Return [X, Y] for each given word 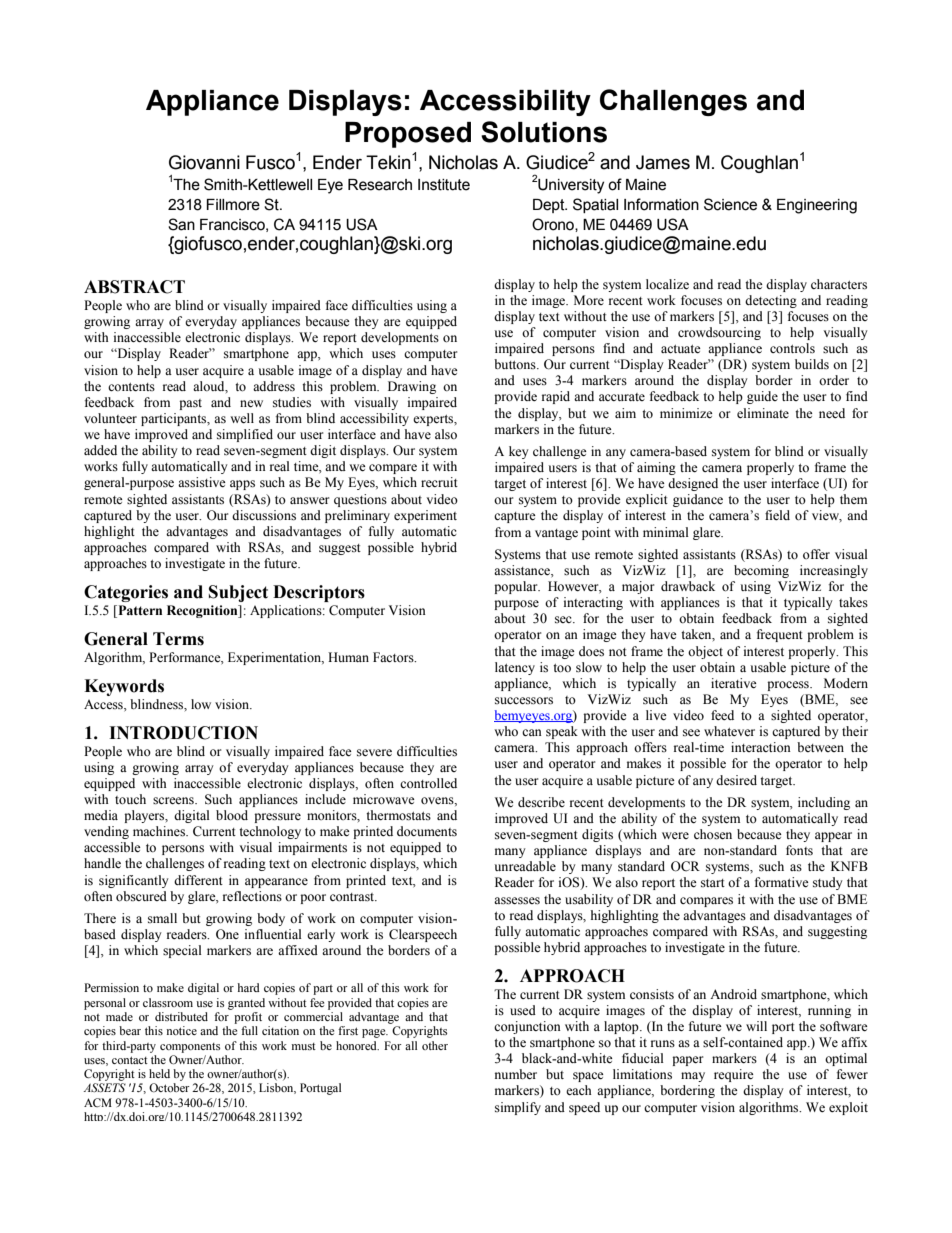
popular [517, 587]
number [516, 1074]
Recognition [203, 611]
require [734, 1075]
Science [730, 204]
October [169, 1087]
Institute [444, 185]
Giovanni [204, 162]
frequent [780, 635]
